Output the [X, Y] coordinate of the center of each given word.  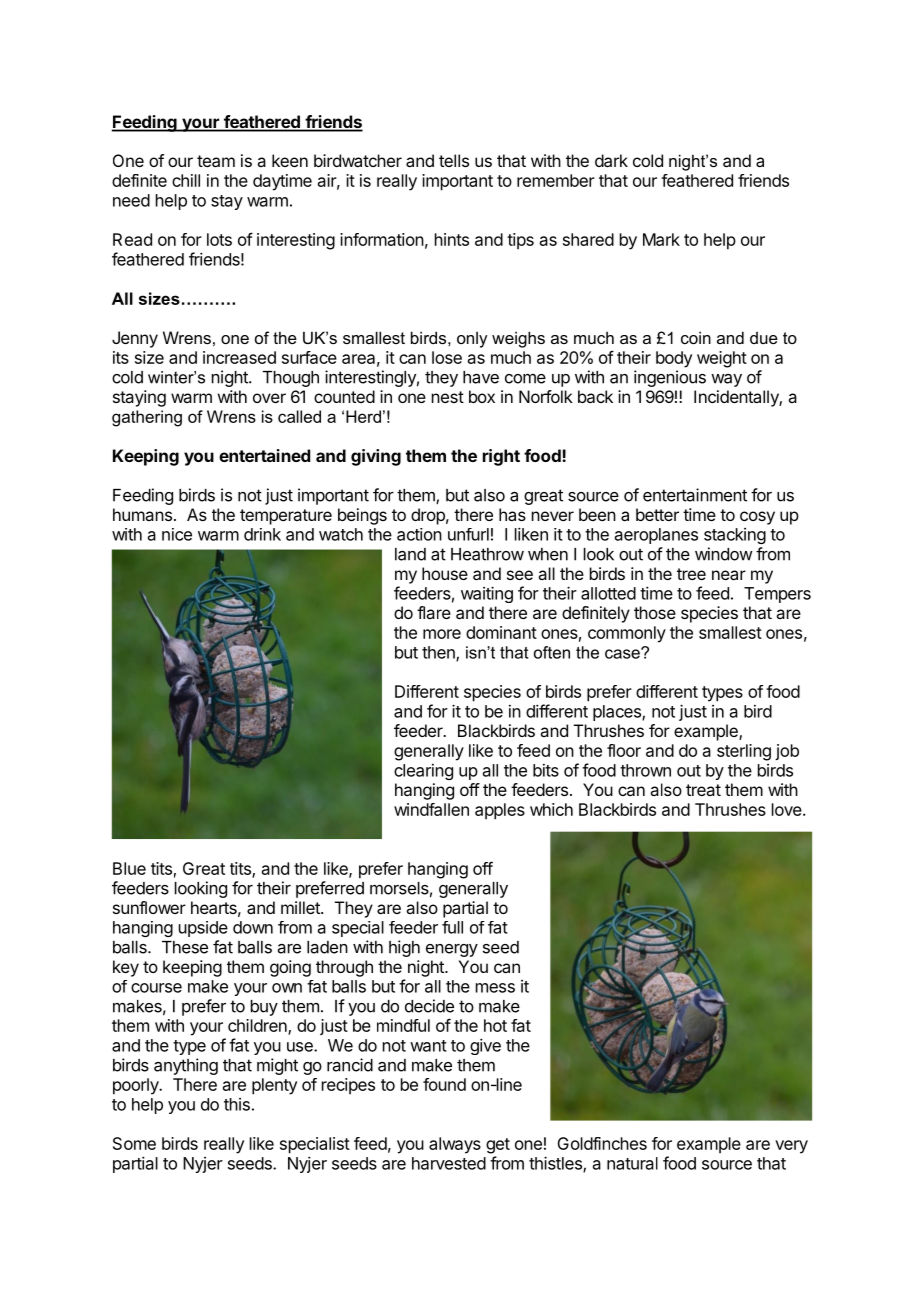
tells [454, 160]
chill [186, 180]
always [455, 1145]
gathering [147, 418]
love [788, 809]
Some [134, 1143]
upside [203, 929]
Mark [661, 239]
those [655, 612]
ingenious [670, 378]
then [439, 653]
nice [177, 534]
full [452, 927]
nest [448, 397]
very [791, 1147]
